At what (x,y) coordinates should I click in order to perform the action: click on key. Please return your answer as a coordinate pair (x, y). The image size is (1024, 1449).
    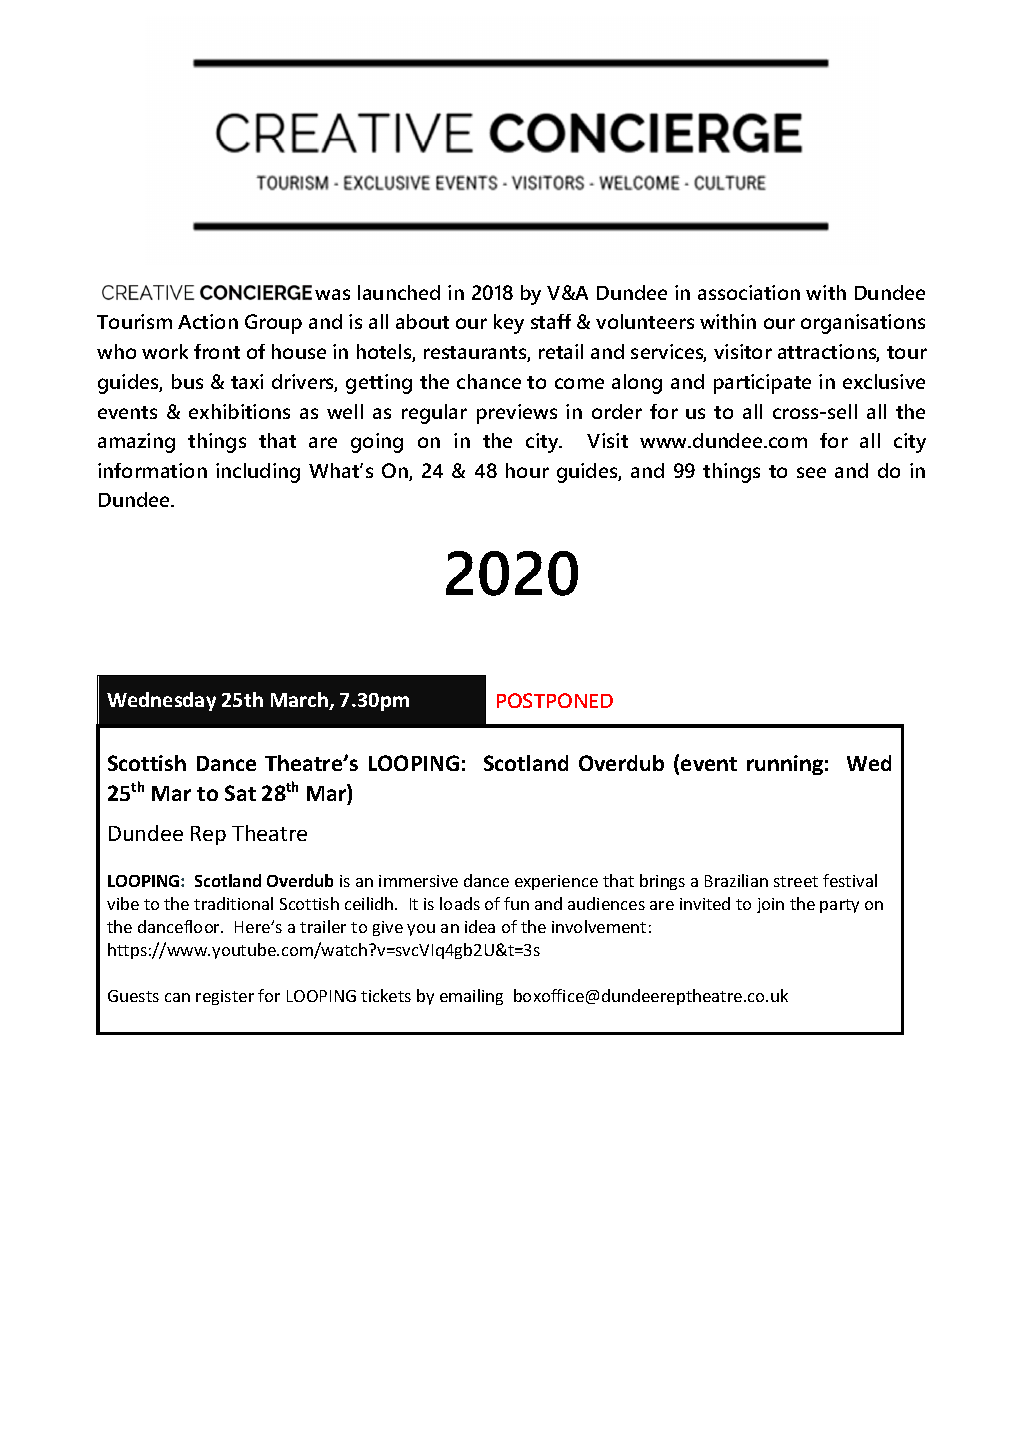
    Looking at the image, I should click on (509, 324).
